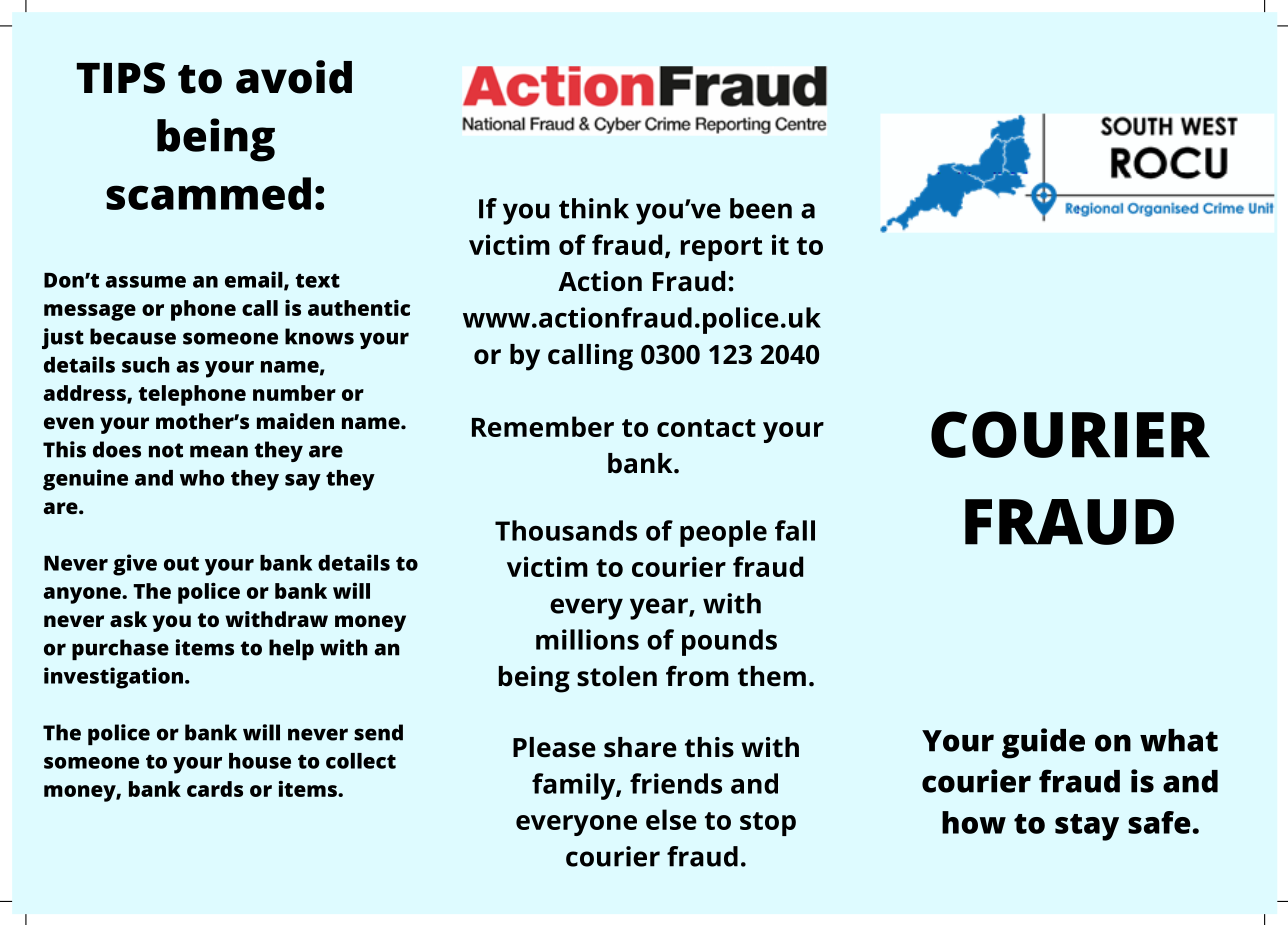 The image size is (1288, 925). What do you see at coordinates (795, 530) in the page?
I see `fall` at bounding box center [795, 530].
